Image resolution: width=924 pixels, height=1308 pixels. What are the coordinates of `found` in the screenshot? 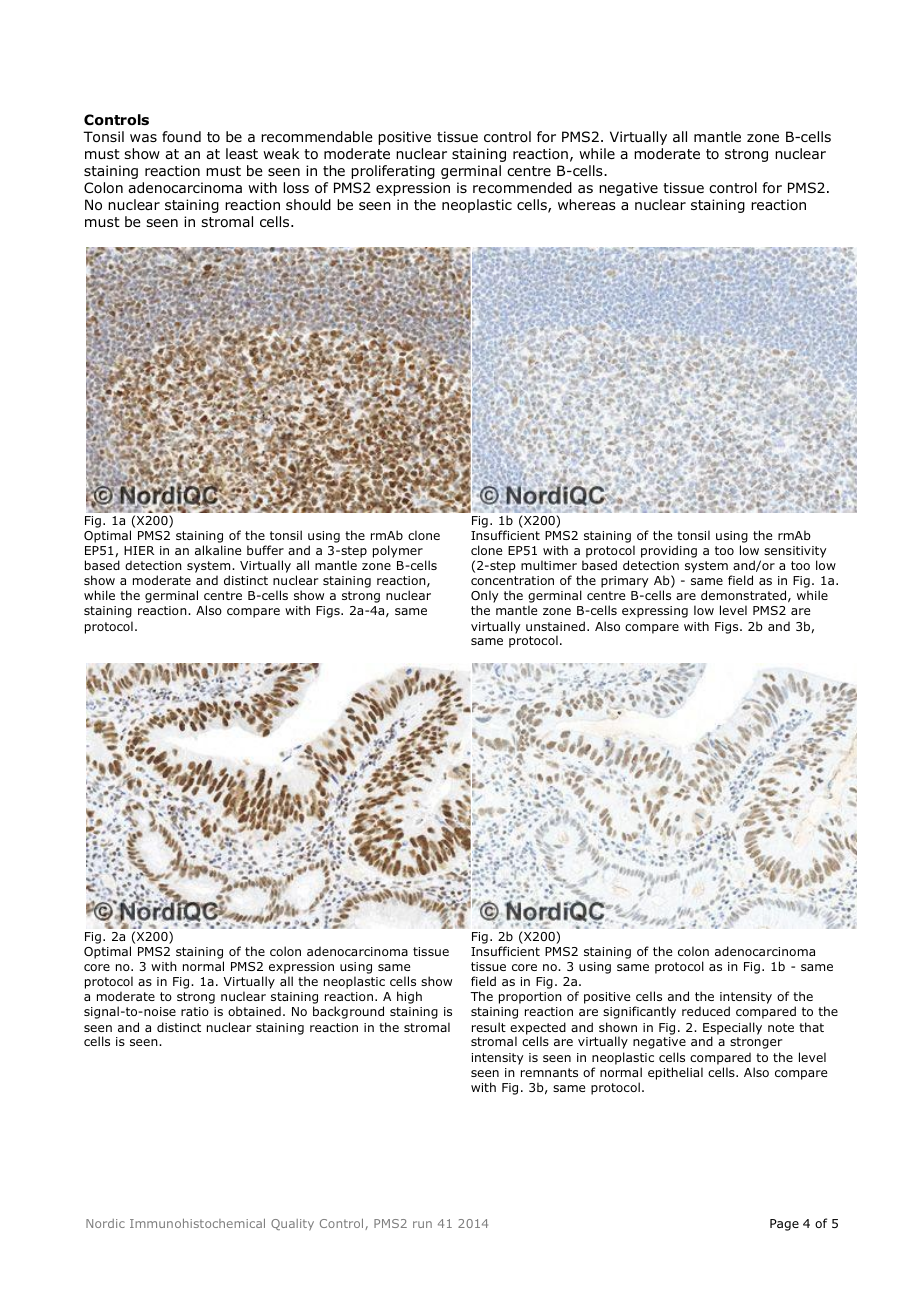 It's located at (181, 136).
